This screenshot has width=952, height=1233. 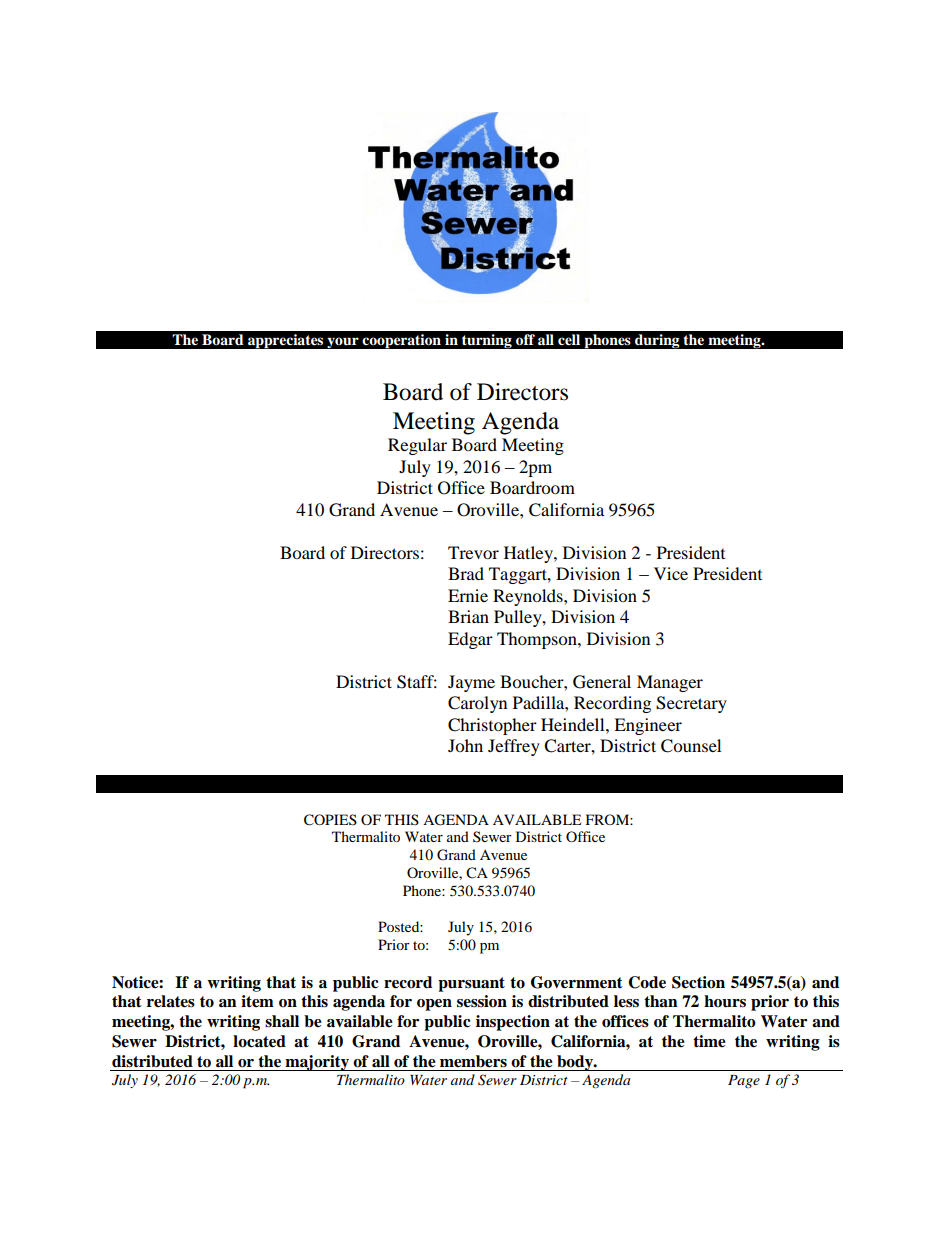 What do you see at coordinates (473, 552) in the screenshot?
I see `Trevor` at bounding box center [473, 552].
